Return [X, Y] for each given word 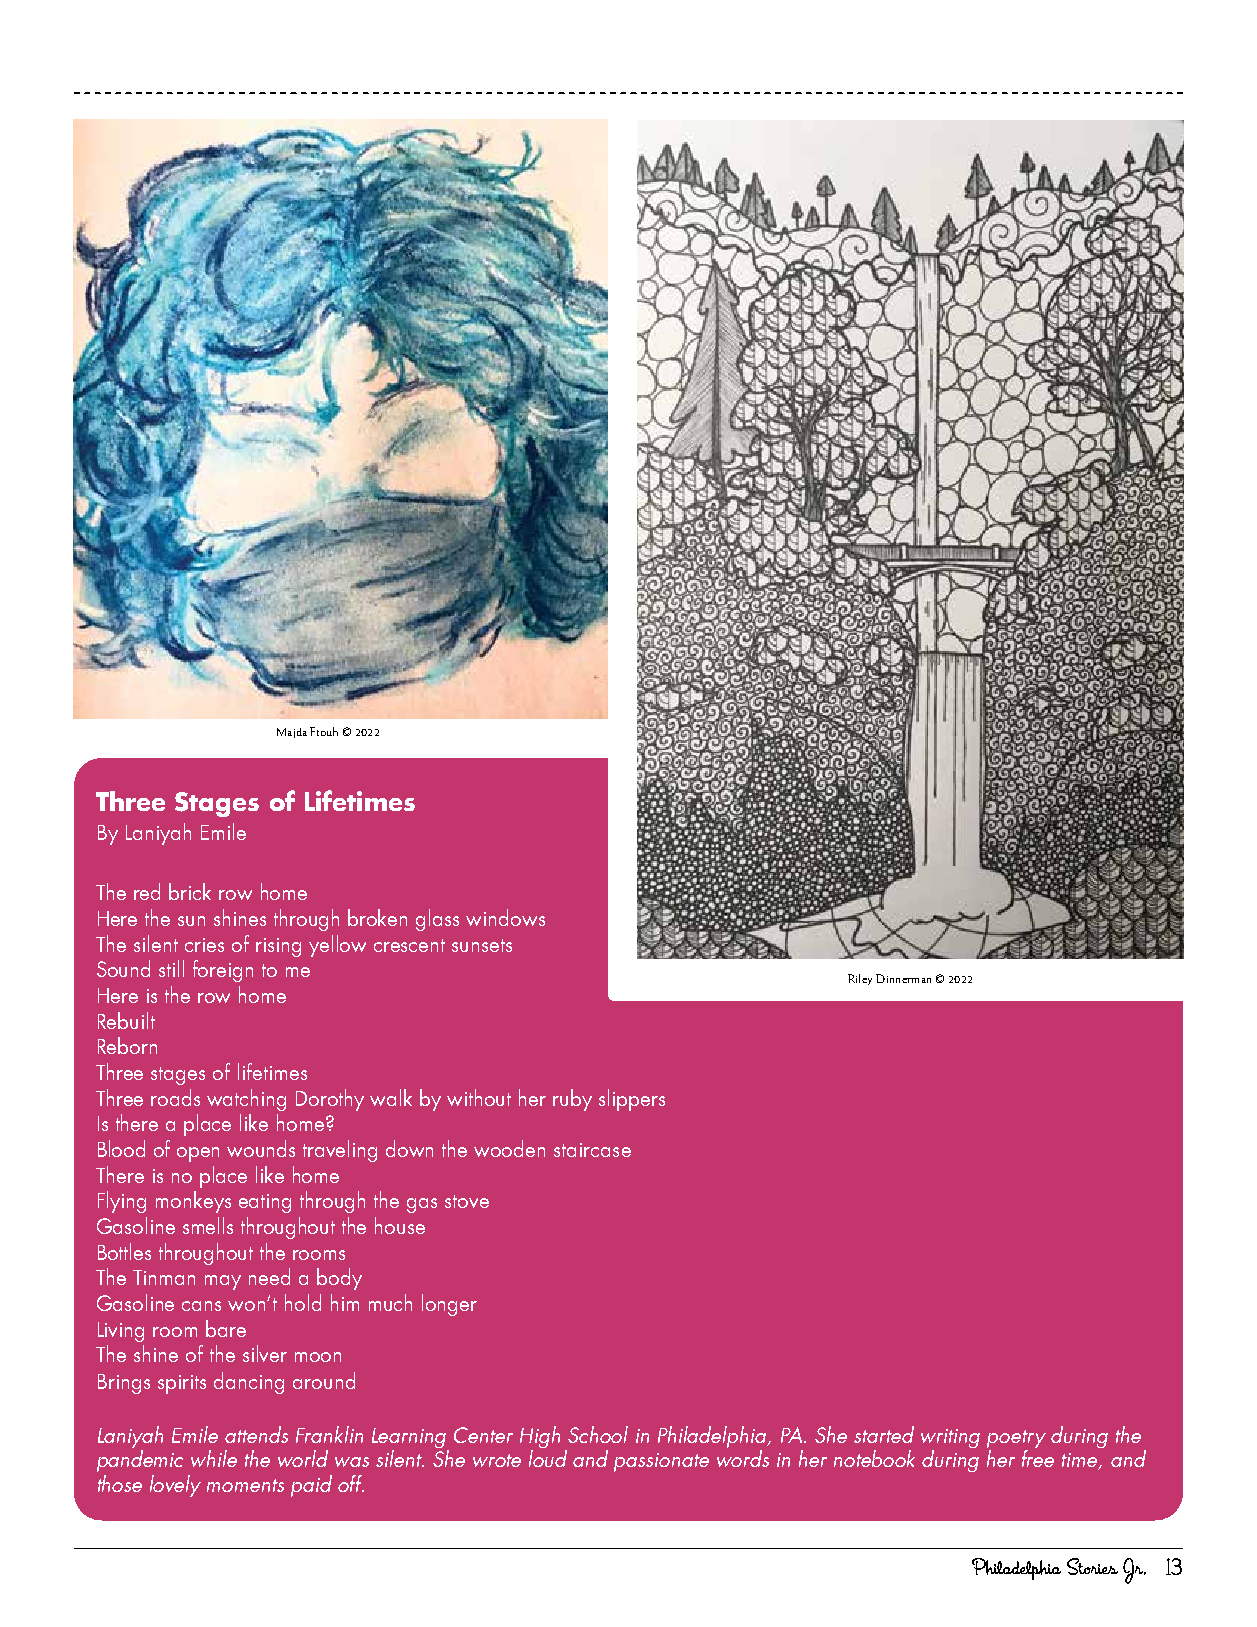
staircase [592, 1150]
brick [190, 891]
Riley [860, 979]
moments [245, 1485]
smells [208, 1225]
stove [467, 1201]
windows [505, 917]
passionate [661, 1462]
